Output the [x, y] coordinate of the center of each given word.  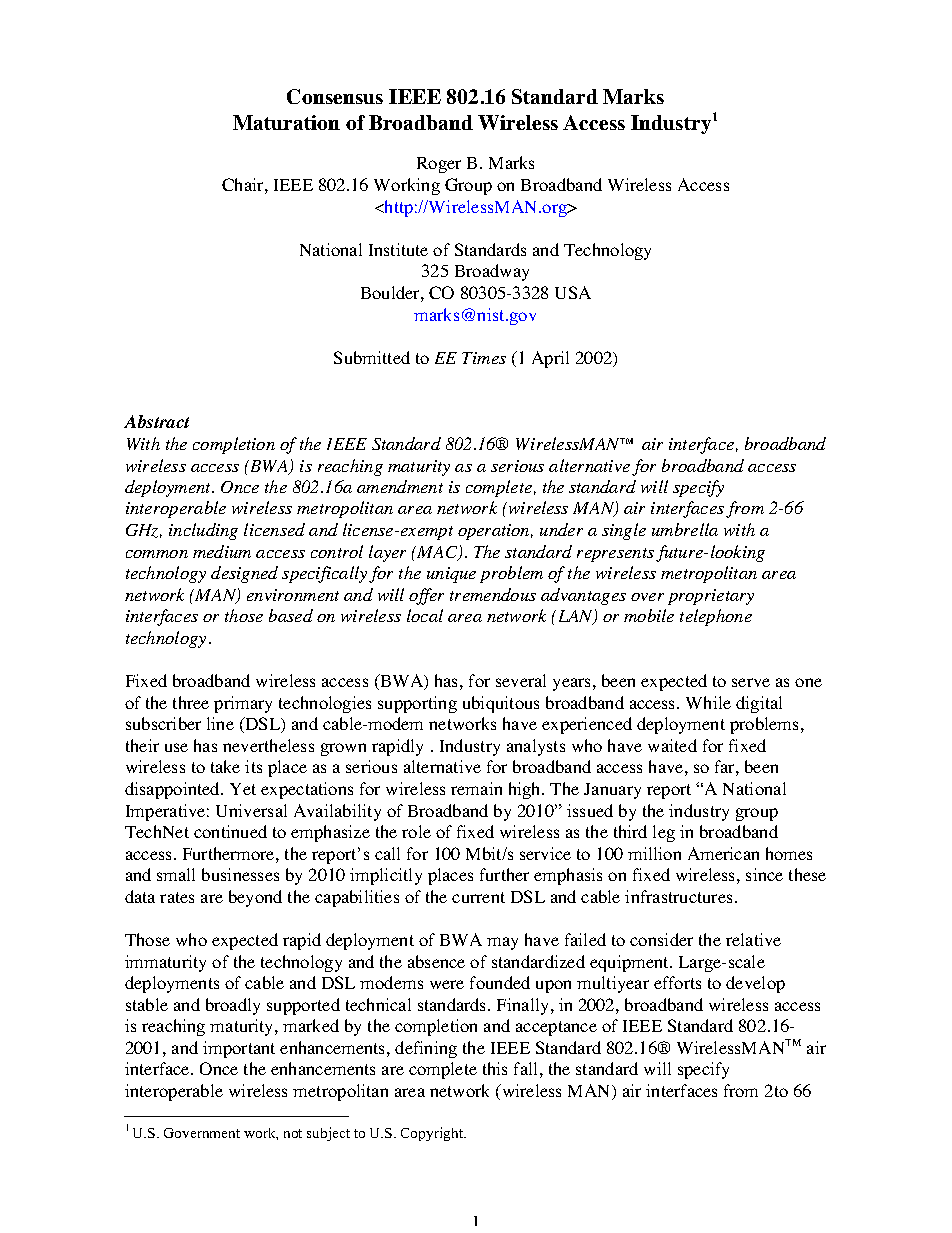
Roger [439, 165]
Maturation [286, 122]
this [495, 1068]
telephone [716, 617]
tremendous [493, 594]
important [239, 1049]
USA [573, 292]
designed [244, 574]
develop [755, 984]
